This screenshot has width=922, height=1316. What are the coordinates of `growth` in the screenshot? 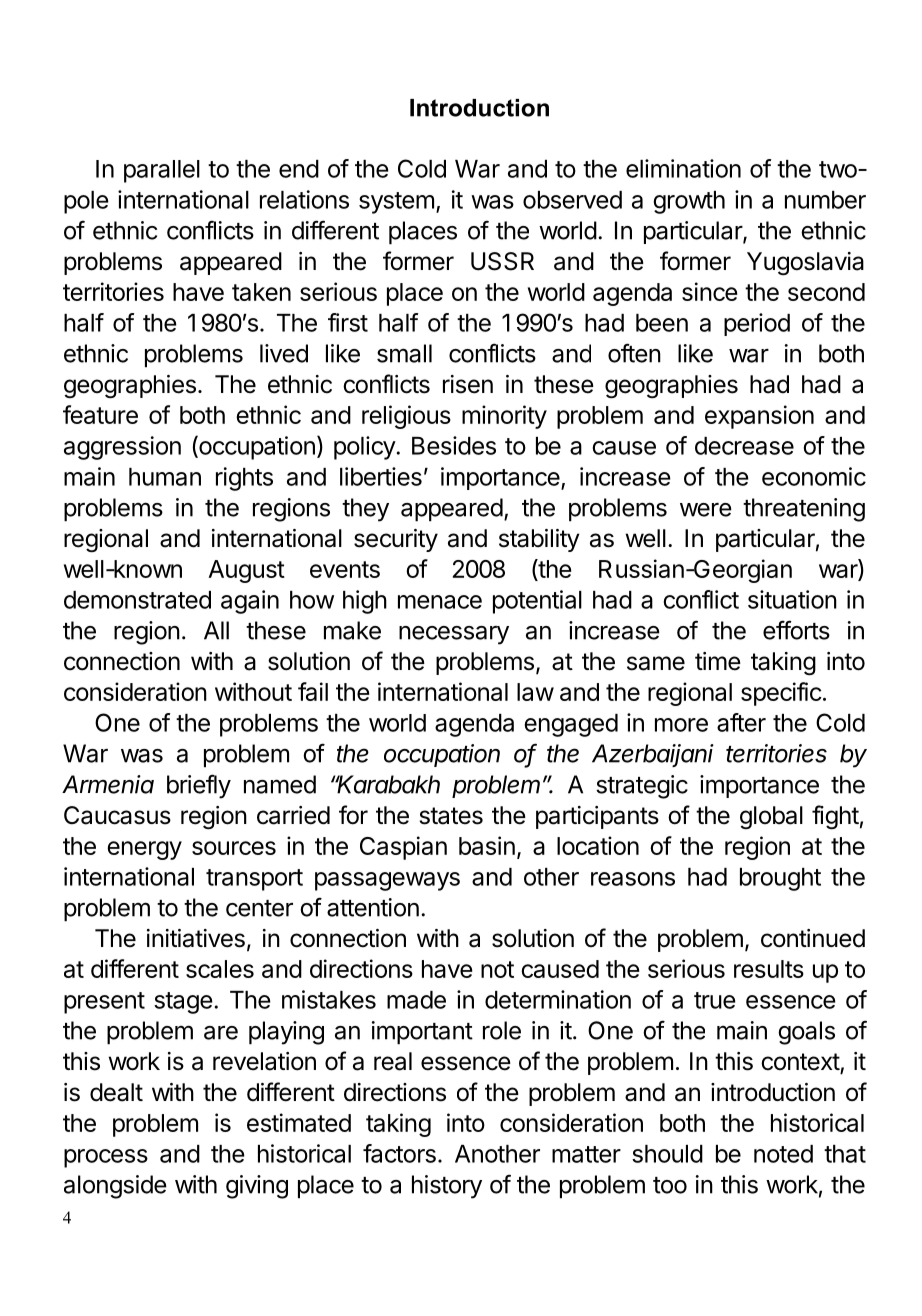 It's located at (689, 202).
